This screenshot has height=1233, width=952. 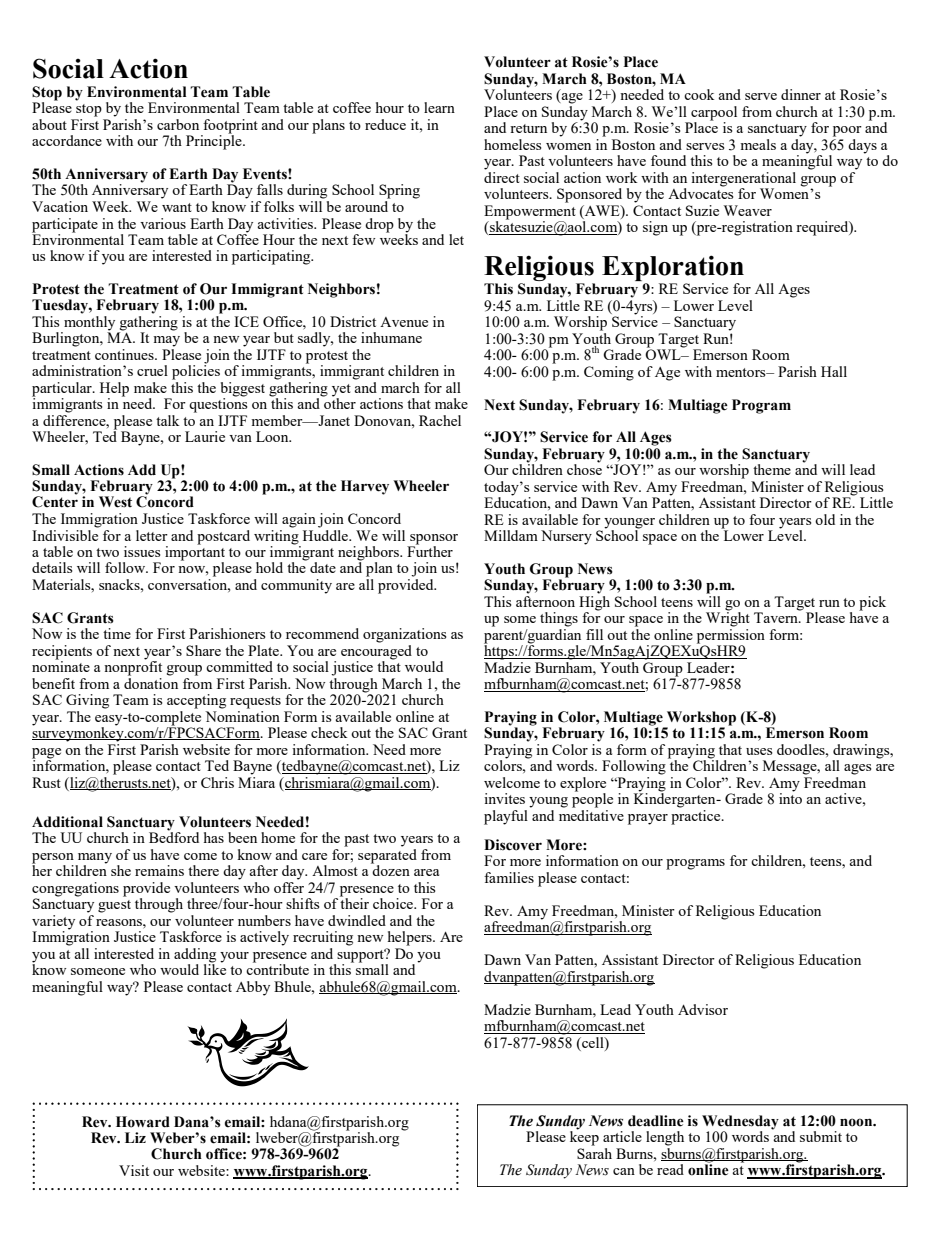 What do you see at coordinates (440, 420) in the screenshot?
I see `Rachel` at bounding box center [440, 420].
